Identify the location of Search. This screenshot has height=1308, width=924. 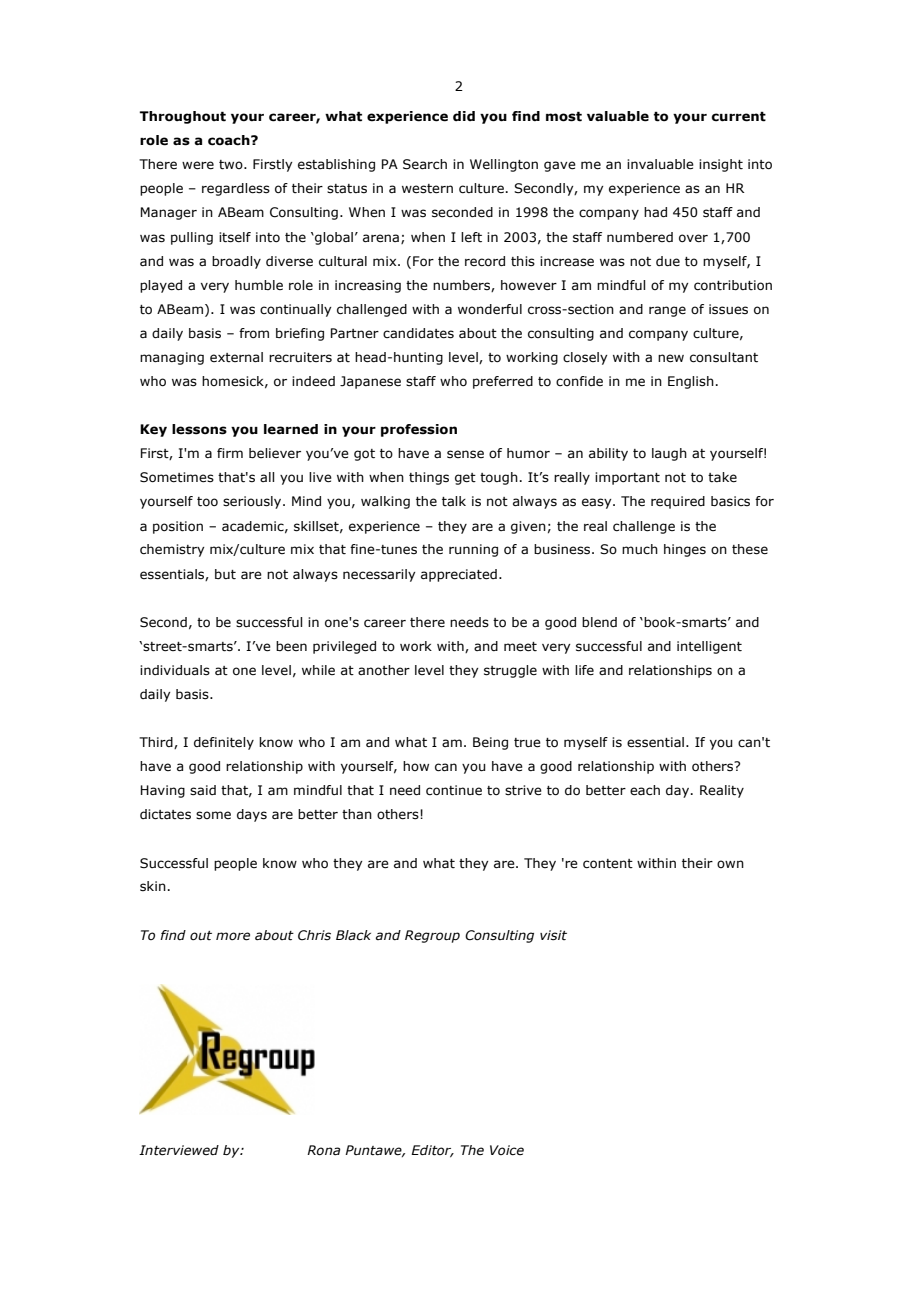
(425, 164).
